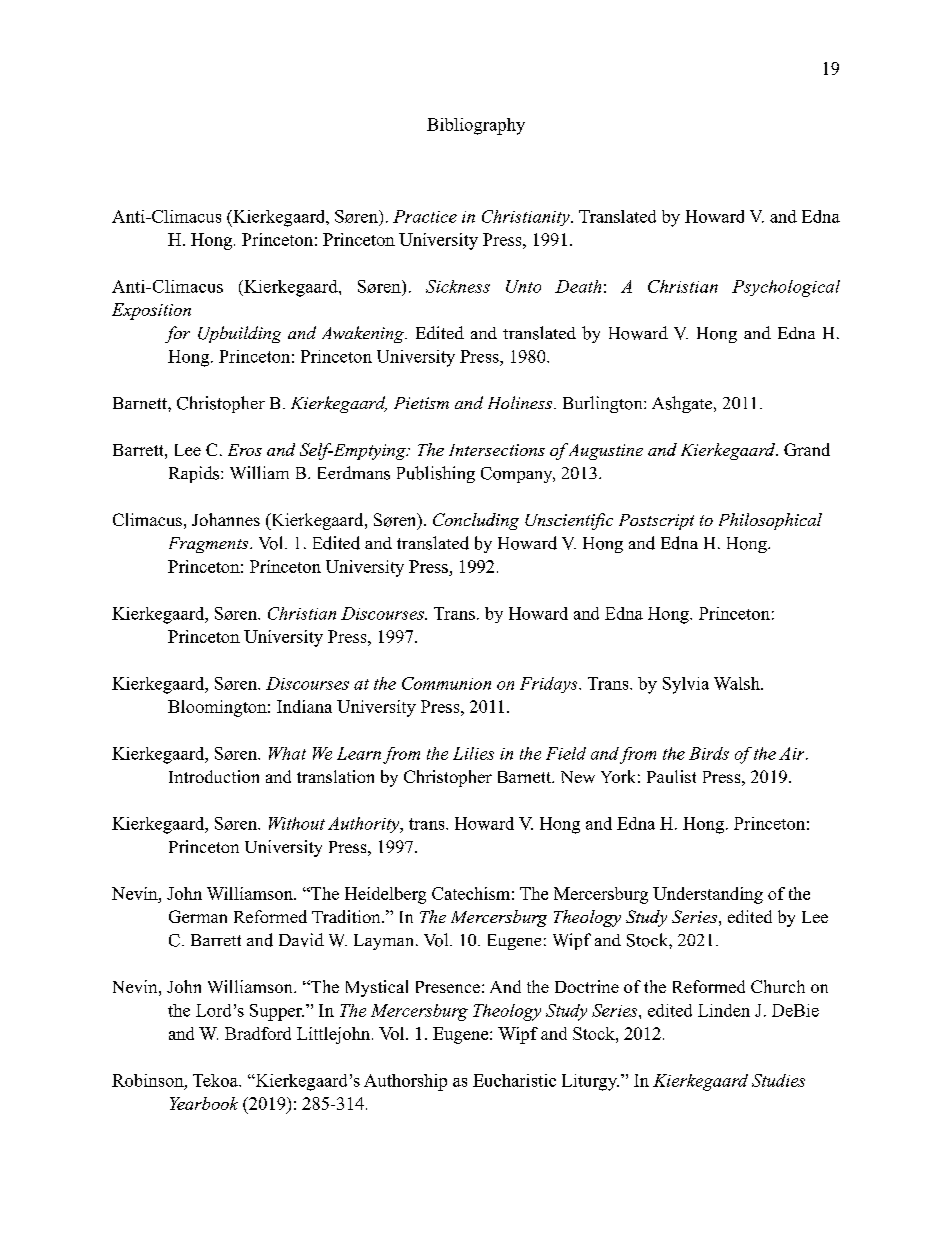  Describe the element at coordinates (304, 706) in the screenshot. I see `Indiana` at that location.
